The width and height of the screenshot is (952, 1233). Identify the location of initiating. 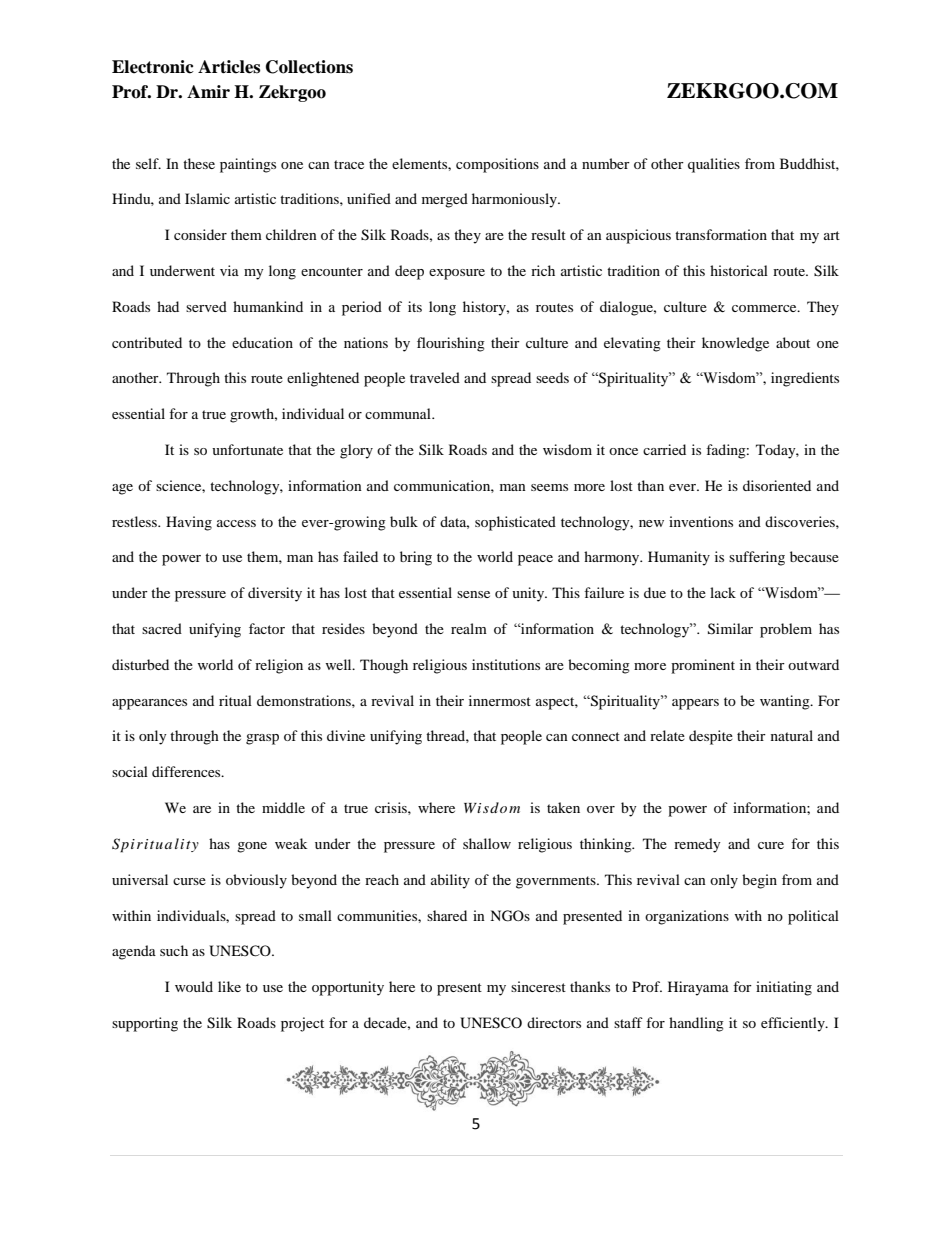
(784, 988).
